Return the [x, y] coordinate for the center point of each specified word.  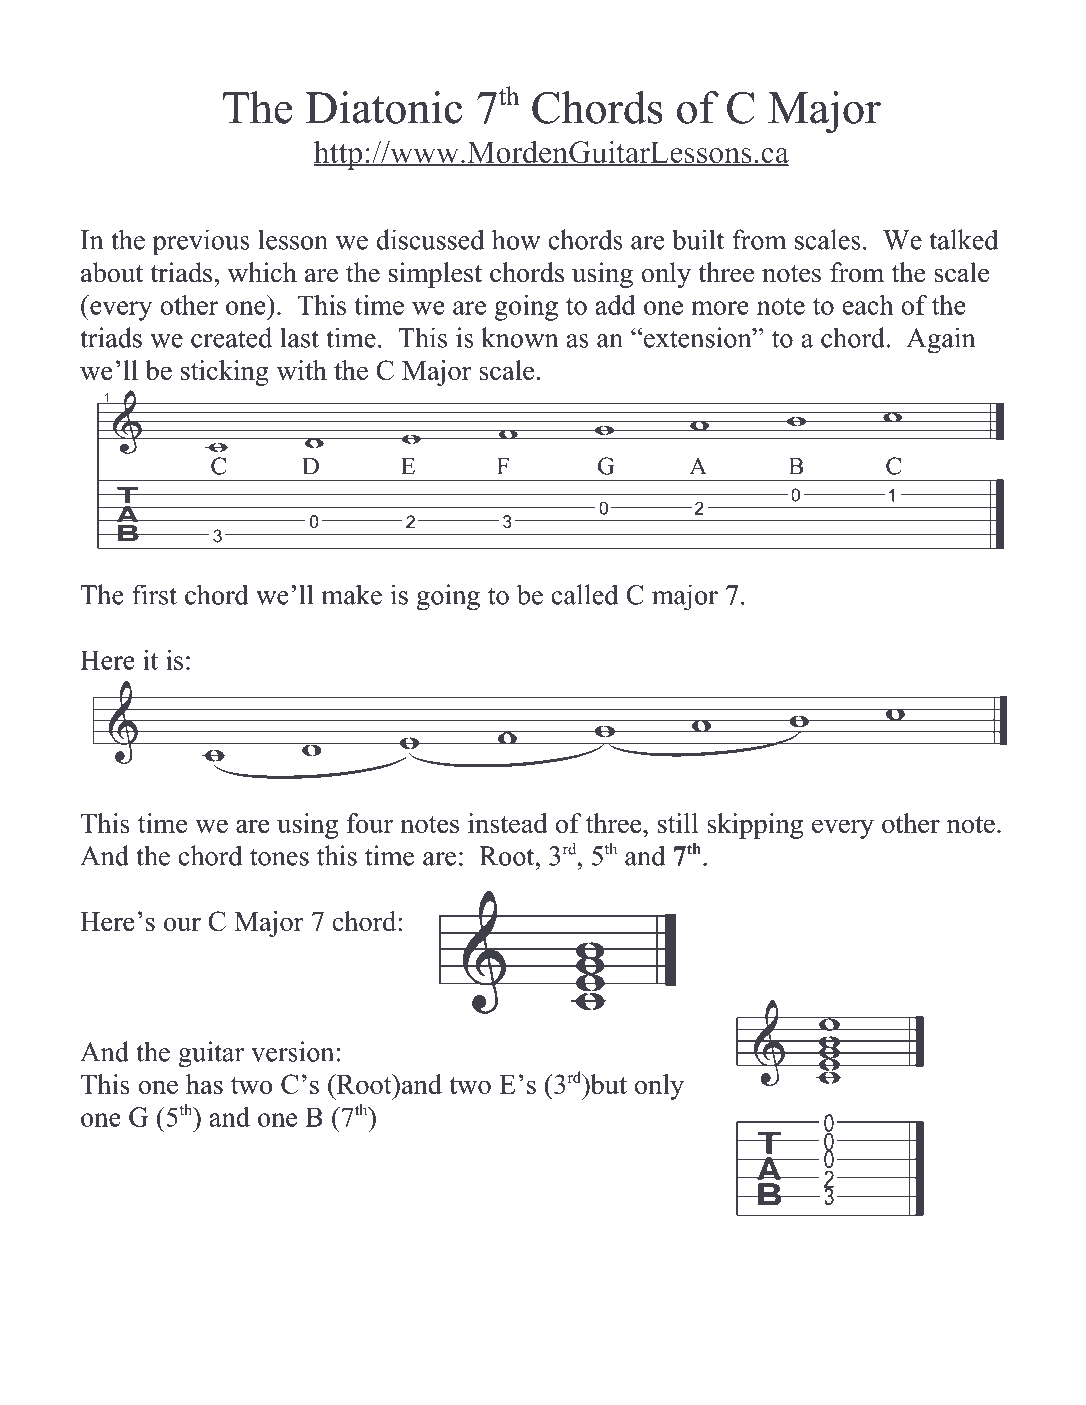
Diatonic [384, 107]
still [678, 823]
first [154, 594]
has [204, 1084]
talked [963, 239]
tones [279, 857]
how [516, 239]
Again [941, 340]
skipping [755, 826]
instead [508, 823]
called [584, 594]
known [519, 337]
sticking [225, 373]
